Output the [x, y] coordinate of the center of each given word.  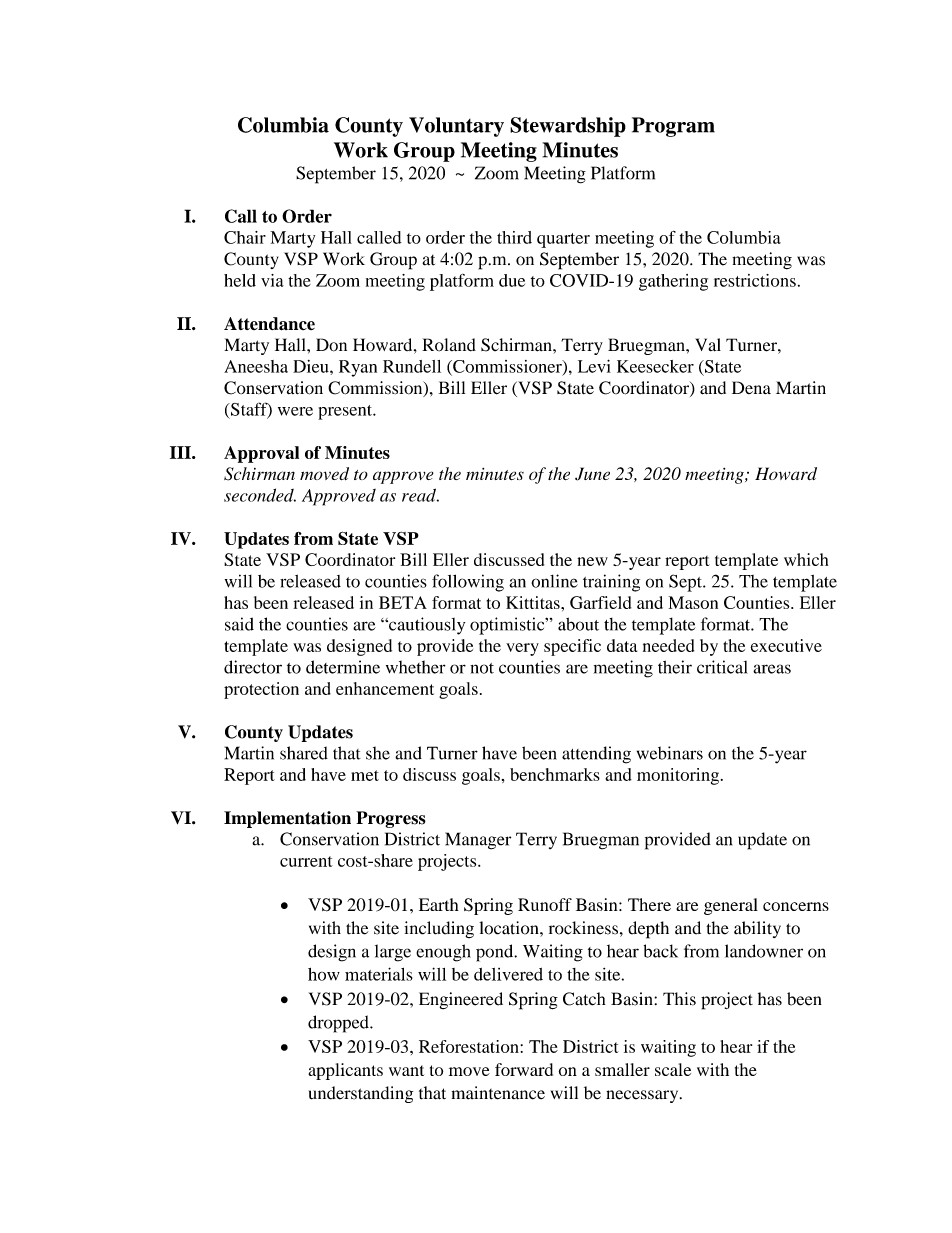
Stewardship [568, 127]
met [365, 775]
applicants [345, 1071]
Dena [751, 387]
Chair [245, 237]
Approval [261, 454]
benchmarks [555, 774]
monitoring [679, 776]
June [592, 474]
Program [673, 127]
